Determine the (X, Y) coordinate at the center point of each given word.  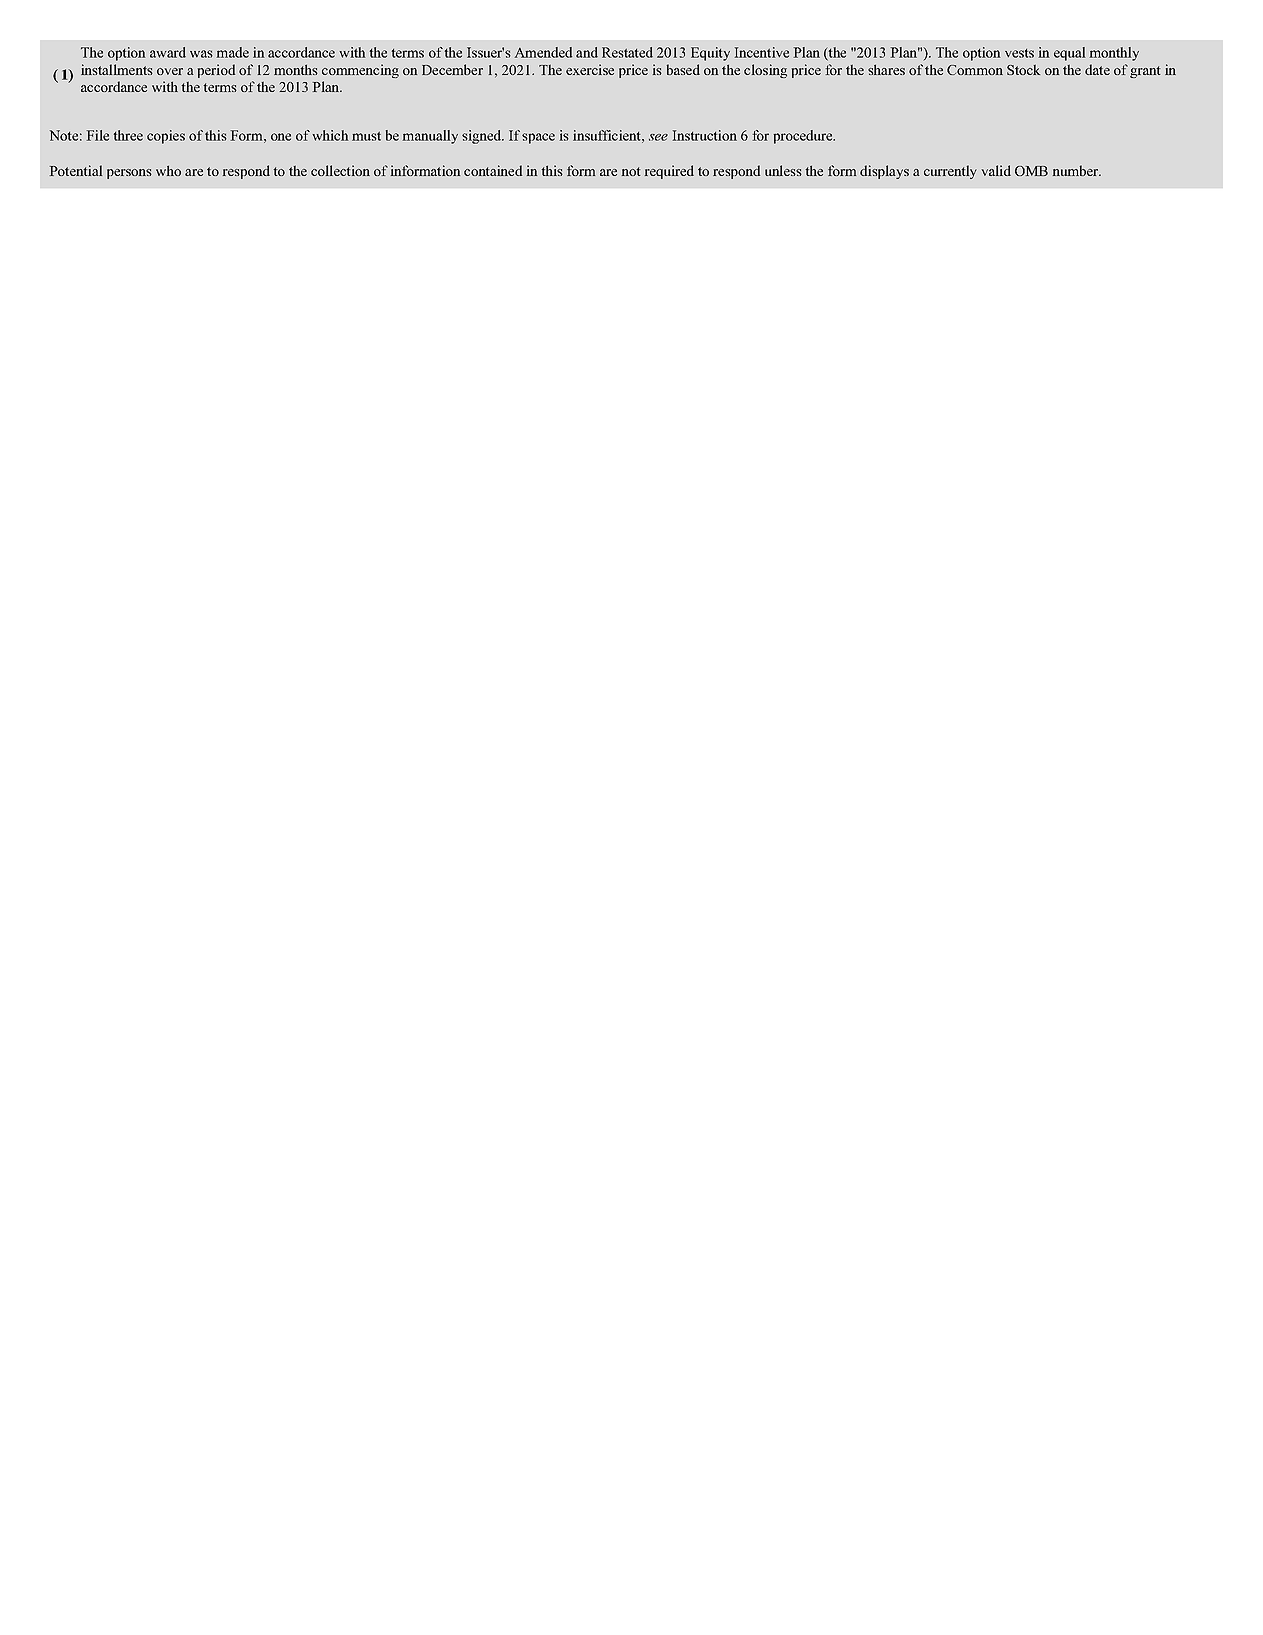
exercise (590, 69)
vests (1019, 53)
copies (166, 137)
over (170, 71)
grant (1145, 72)
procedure (804, 137)
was (201, 54)
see (658, 137)
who (168, 170)
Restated (627, 52)
